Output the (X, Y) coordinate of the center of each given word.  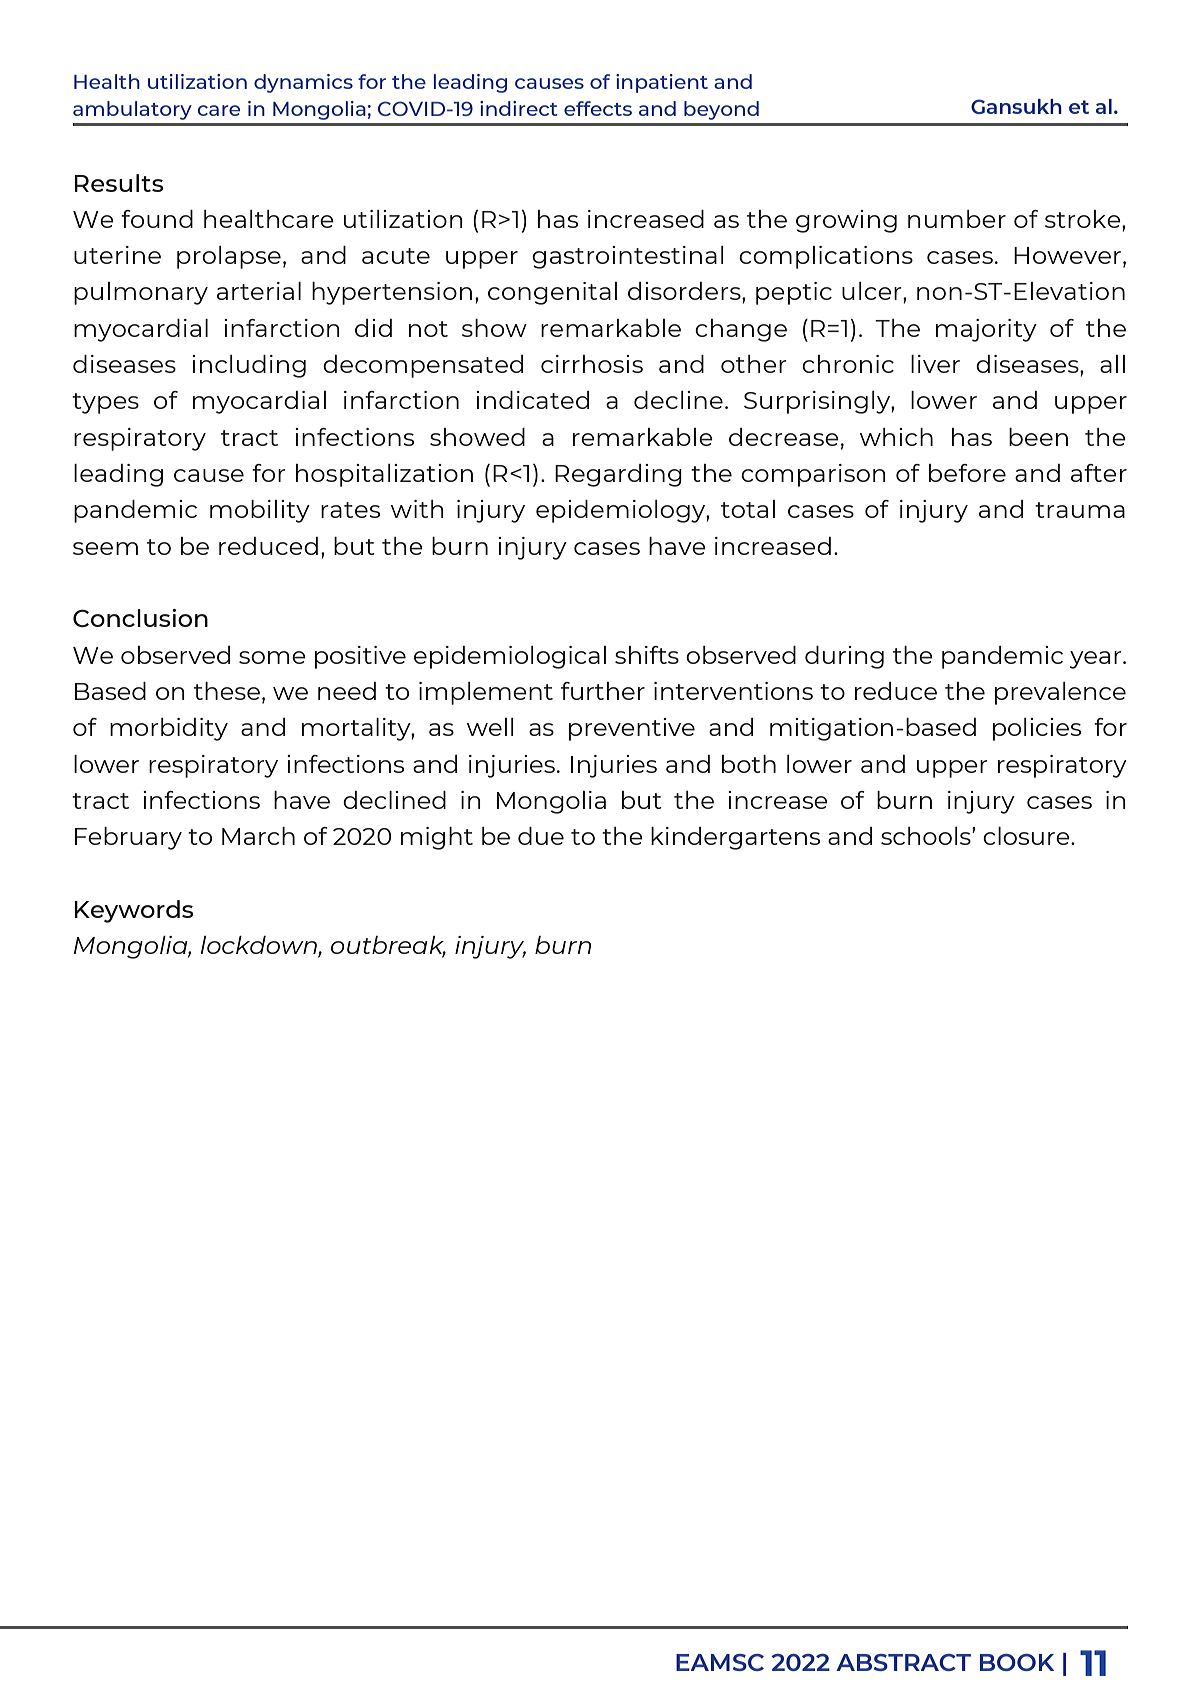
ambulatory (132, 110)
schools (927, 836)
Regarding (618, 475)
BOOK (1017, 1662)
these (227, 691)
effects (598, 108)
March (258, 836)
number (957, 219)
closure (1027, 836)
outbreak (388, 946)
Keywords (133, 911)
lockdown (259, 946)
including (249, 366)
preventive (632, 729)
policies (1037, 729)
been (1038, 437)
